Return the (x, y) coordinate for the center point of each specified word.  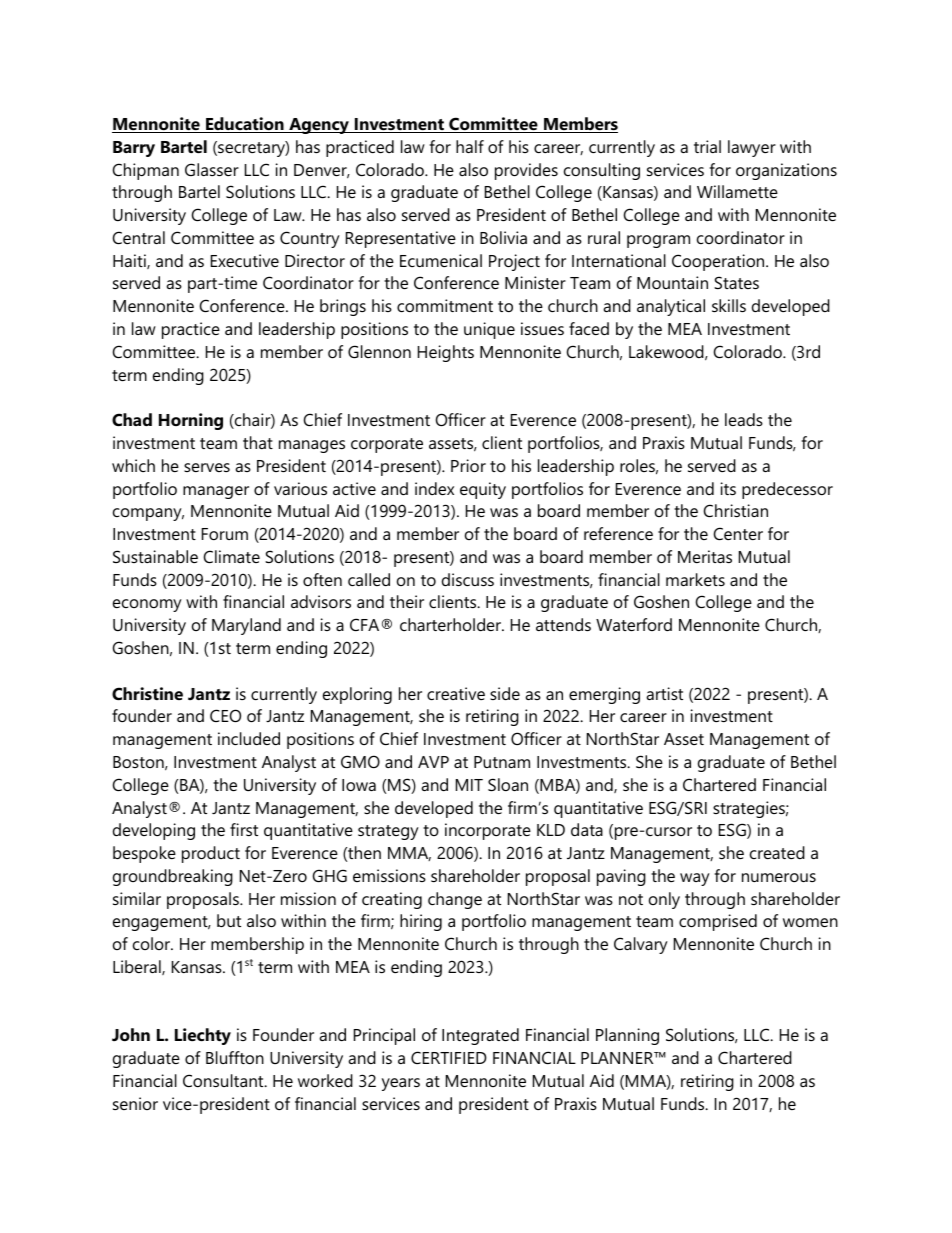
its (728, 488)
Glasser (212, 169)
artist (664, 693)
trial (707, 146)
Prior (468, 465)
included (249, 738)
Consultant (224, 1080)
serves (207, 467)
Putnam (502, 762)
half (470, 146)
